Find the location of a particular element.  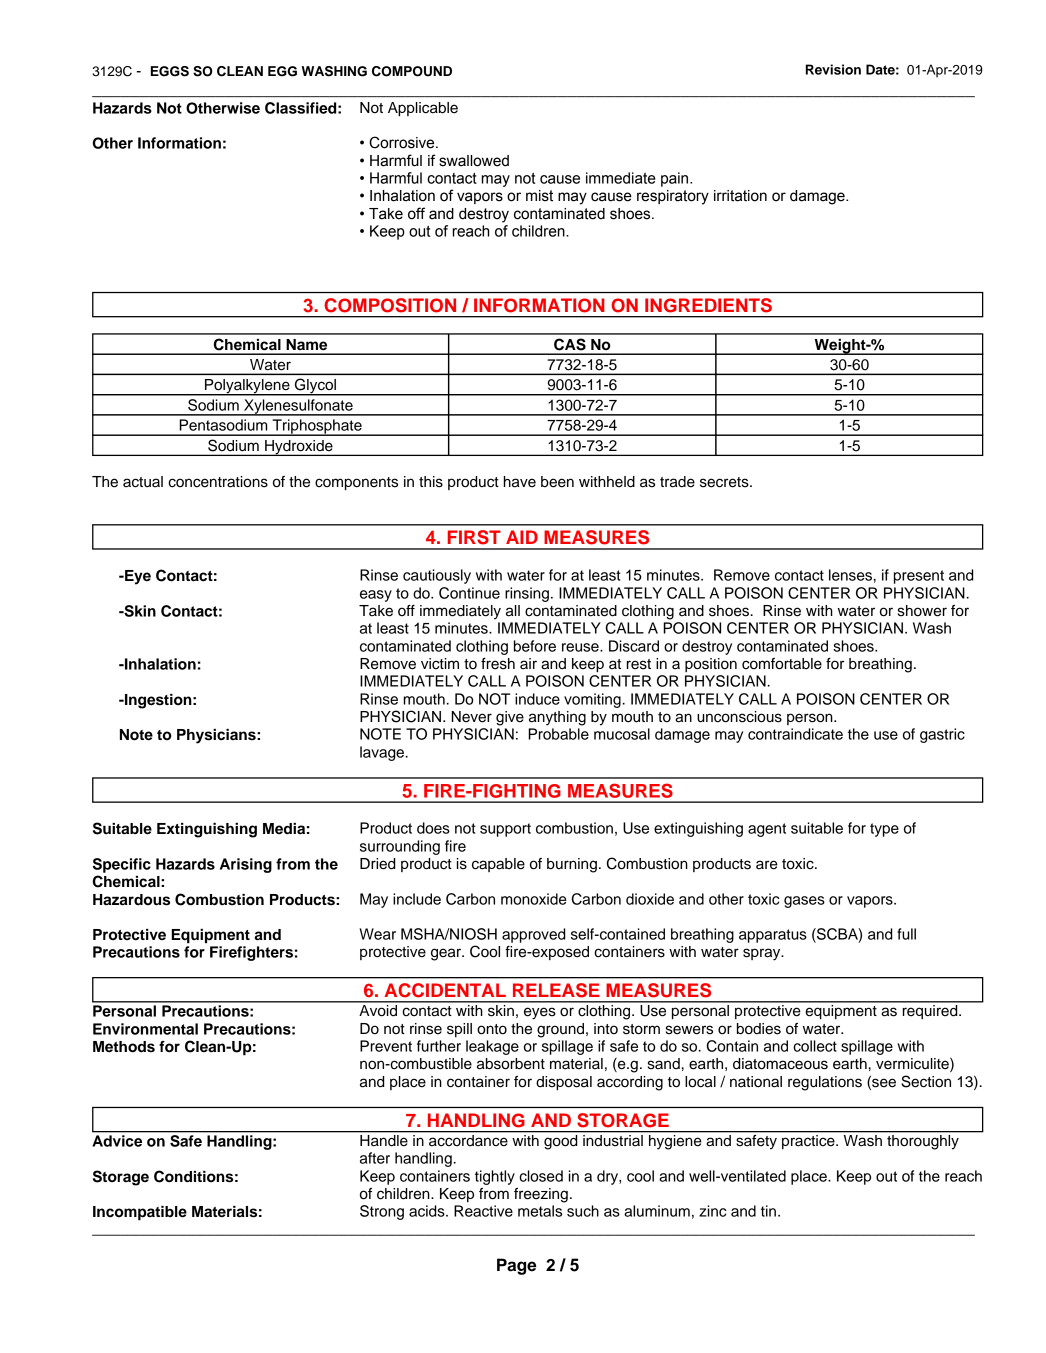

Arising is located at coordinates (246, 865).
